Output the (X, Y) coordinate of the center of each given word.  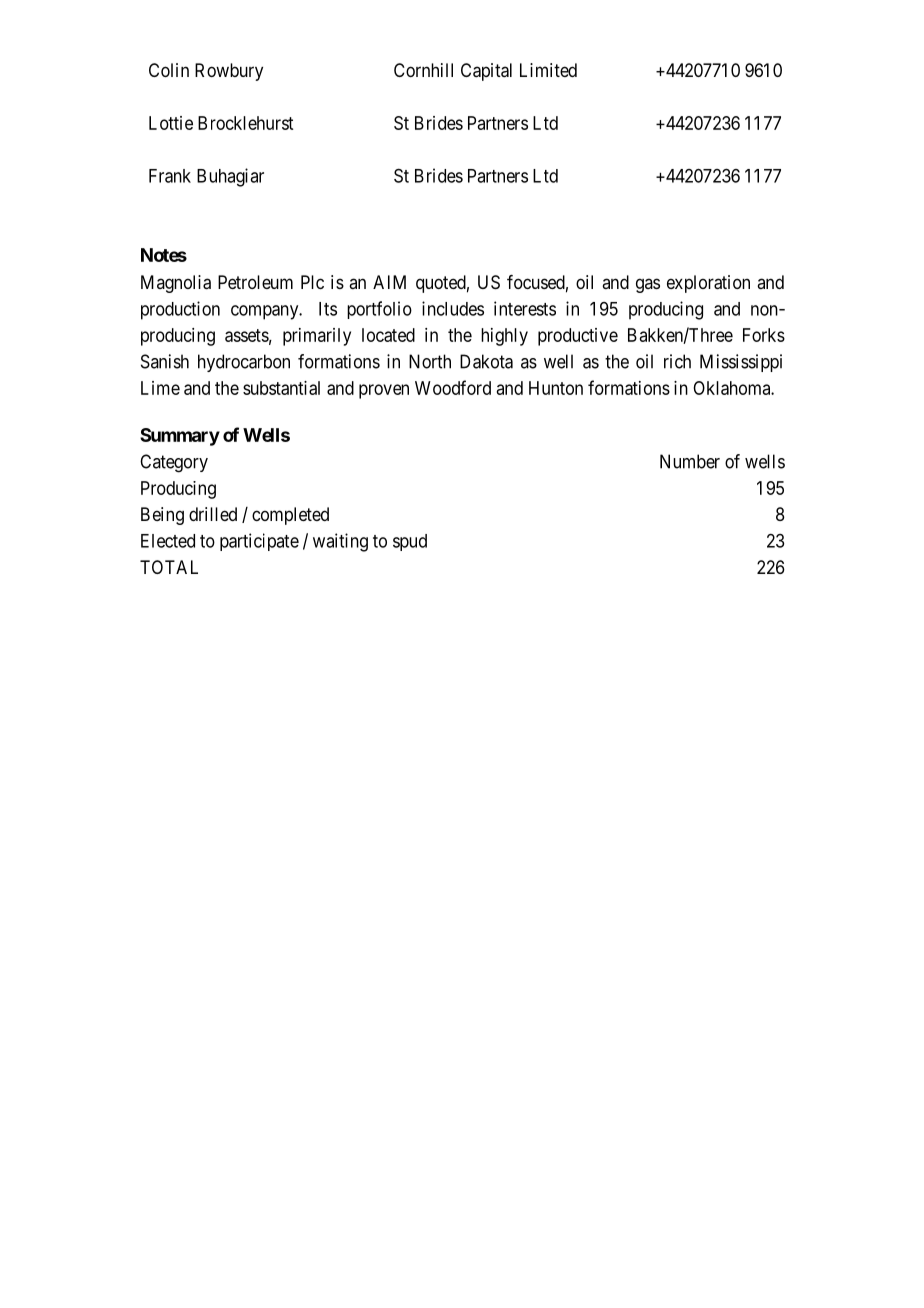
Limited (548, 70)
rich (677, 361)
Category (174, 463)
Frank (170, 176)
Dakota (486, 361)
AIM (389, 282)
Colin (169, 70)
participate (259, 542)
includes (453, 308)
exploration (708, 284)
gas (648, 285)
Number (690, 461)
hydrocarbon (244, 363)
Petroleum (255, 282)
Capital (486, 72)
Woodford (453, 387)
